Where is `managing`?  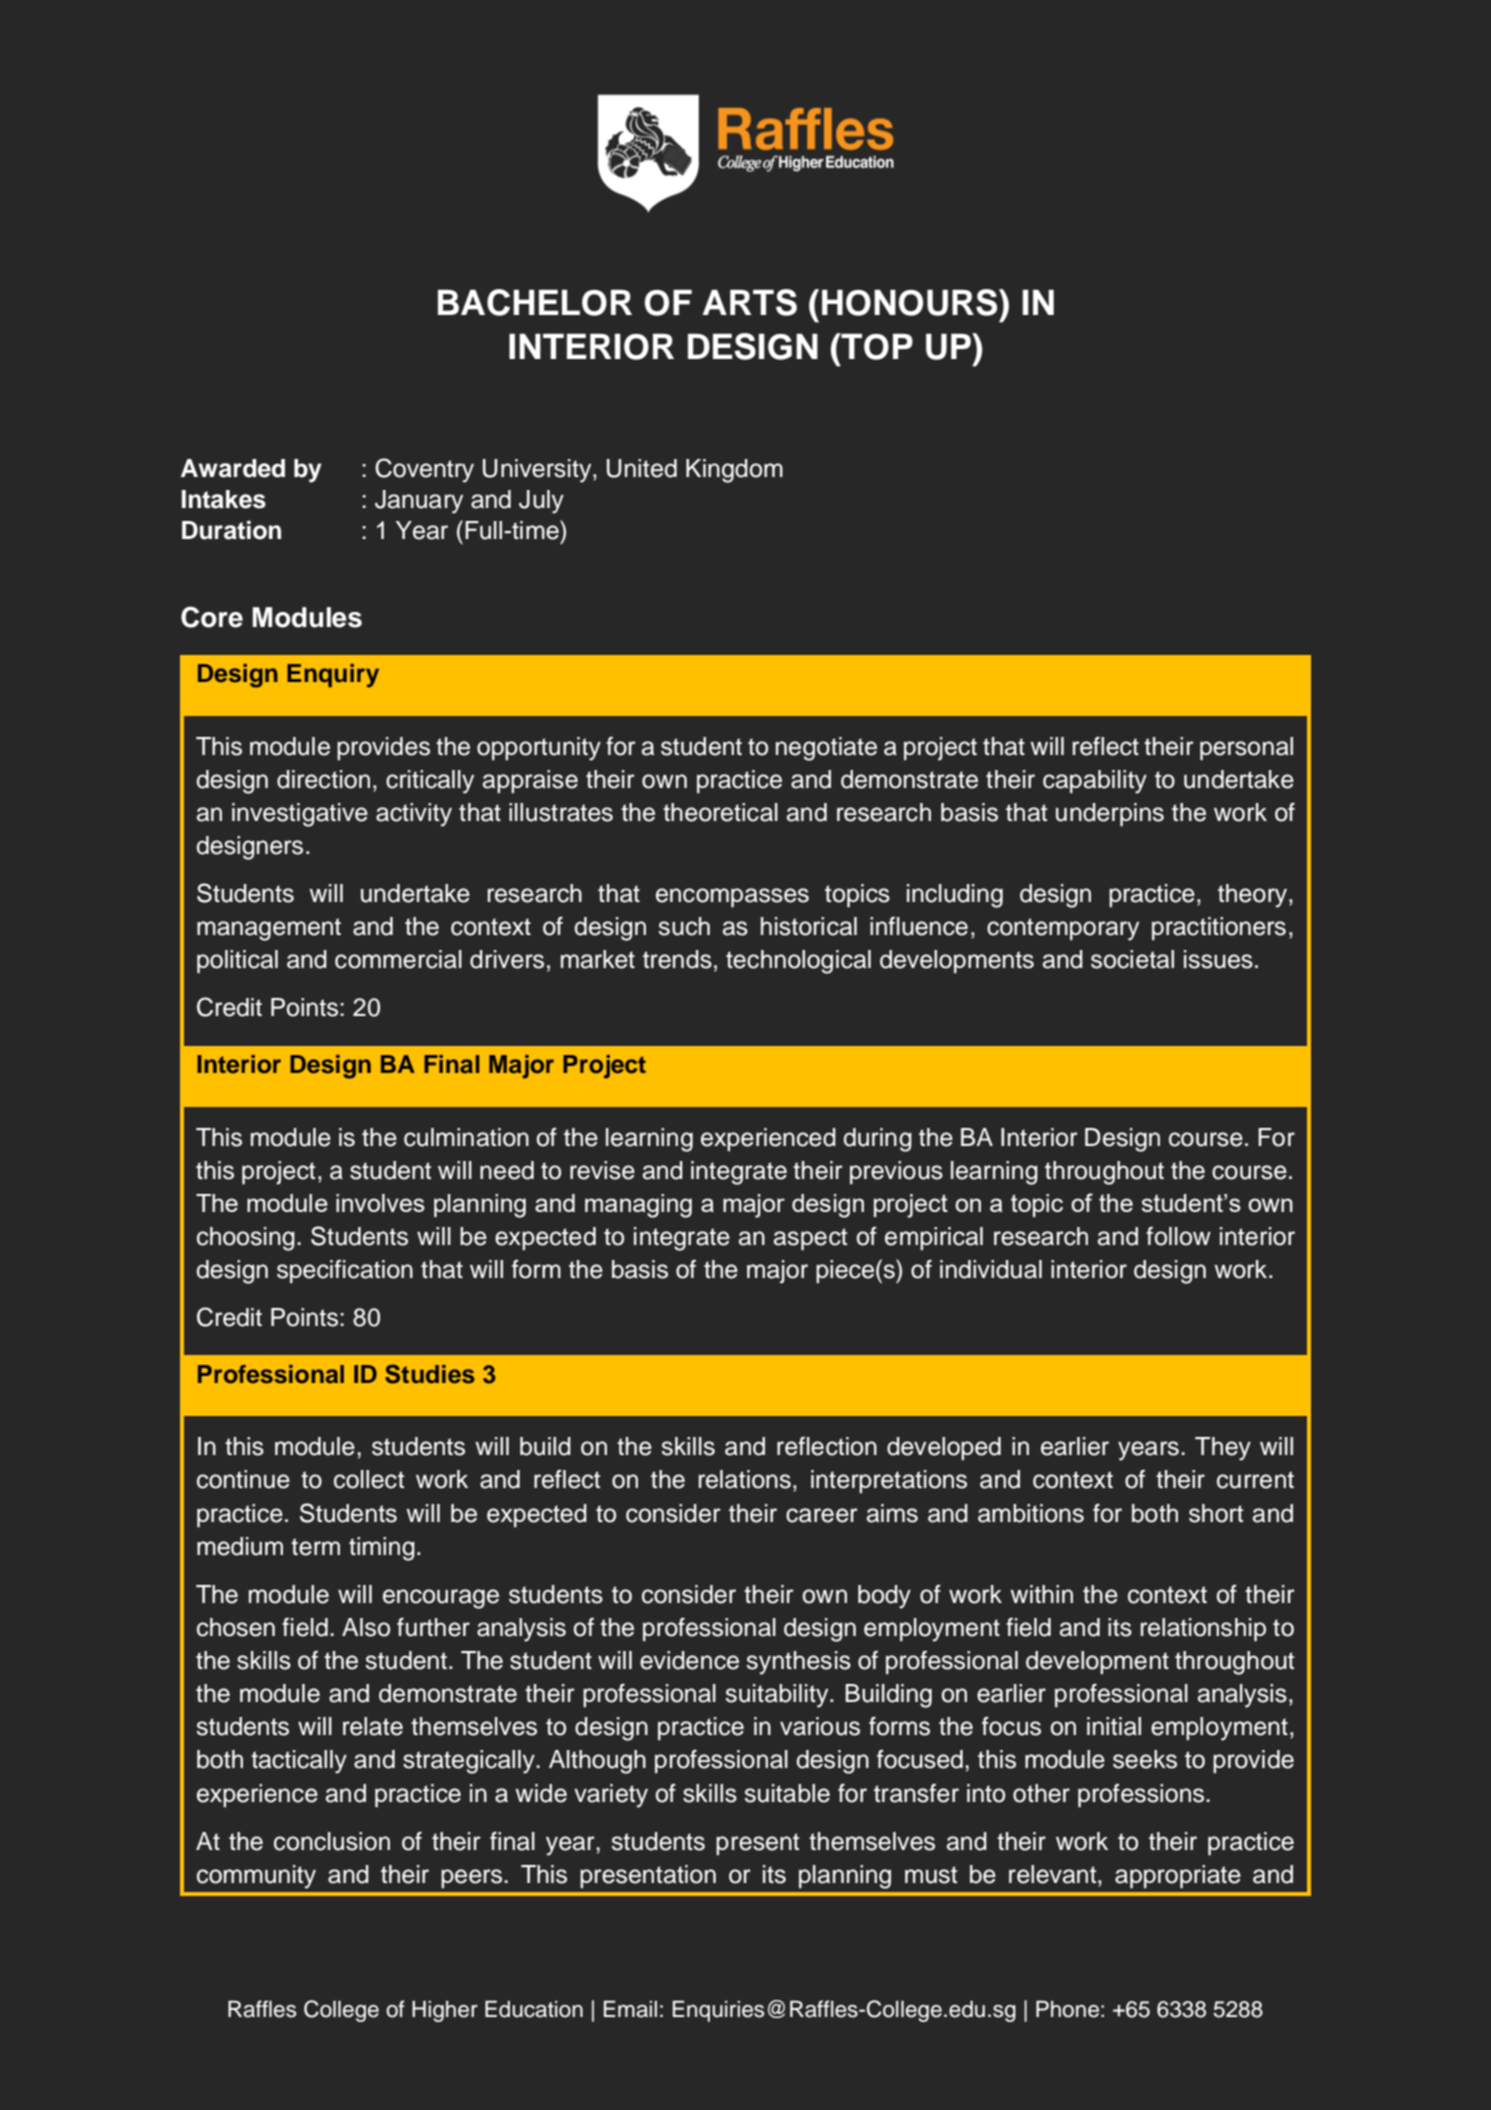
managing is located at coordinates (638, 1206).
